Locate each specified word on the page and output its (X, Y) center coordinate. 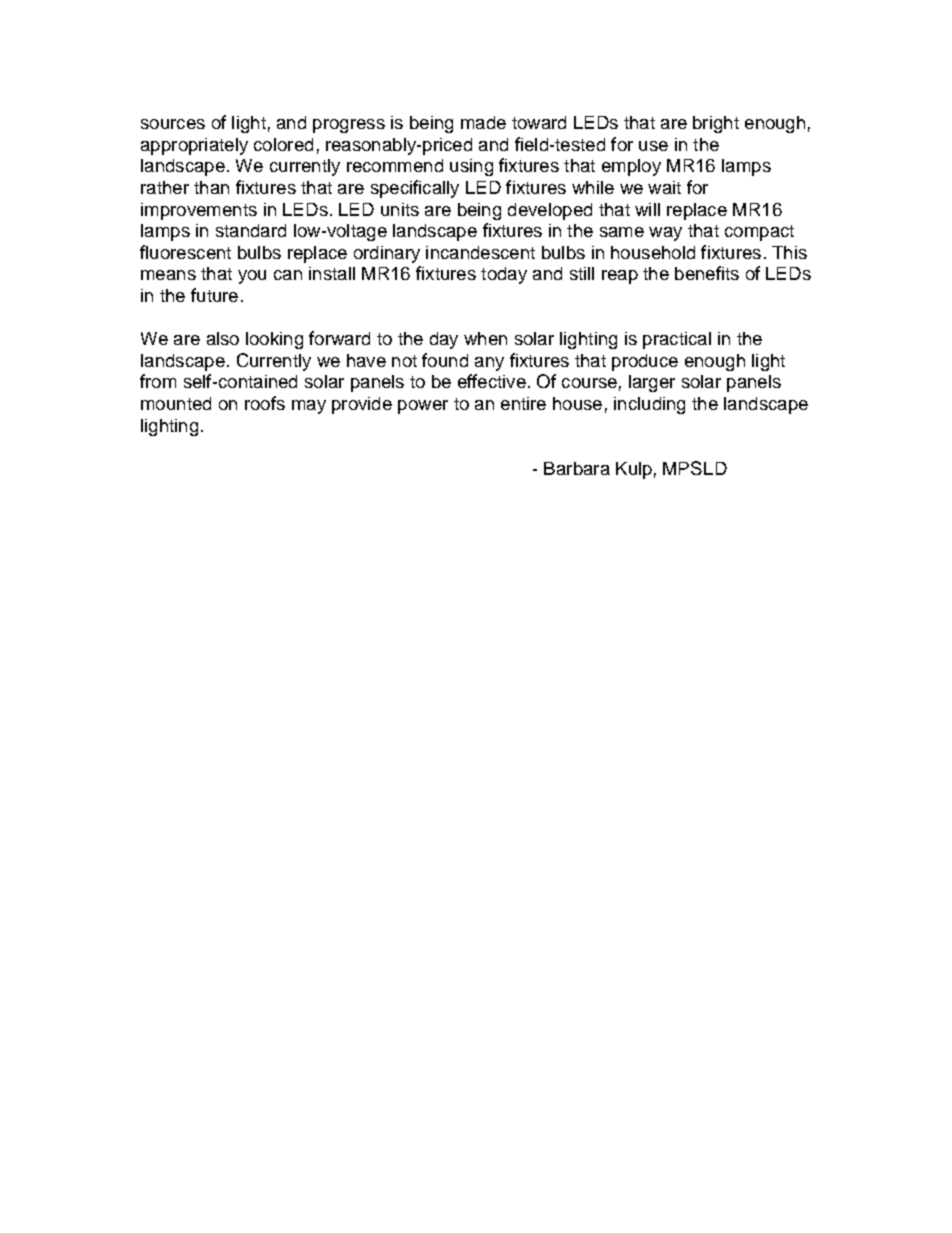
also (223, 338)
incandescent (480, 252)
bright (716, 124)
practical (677, 340)
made (483, 122)
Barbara (577, 468)
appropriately (194, 146)
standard (251, 230)
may (309, 407)
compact (759, 233)
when (485, 338)
